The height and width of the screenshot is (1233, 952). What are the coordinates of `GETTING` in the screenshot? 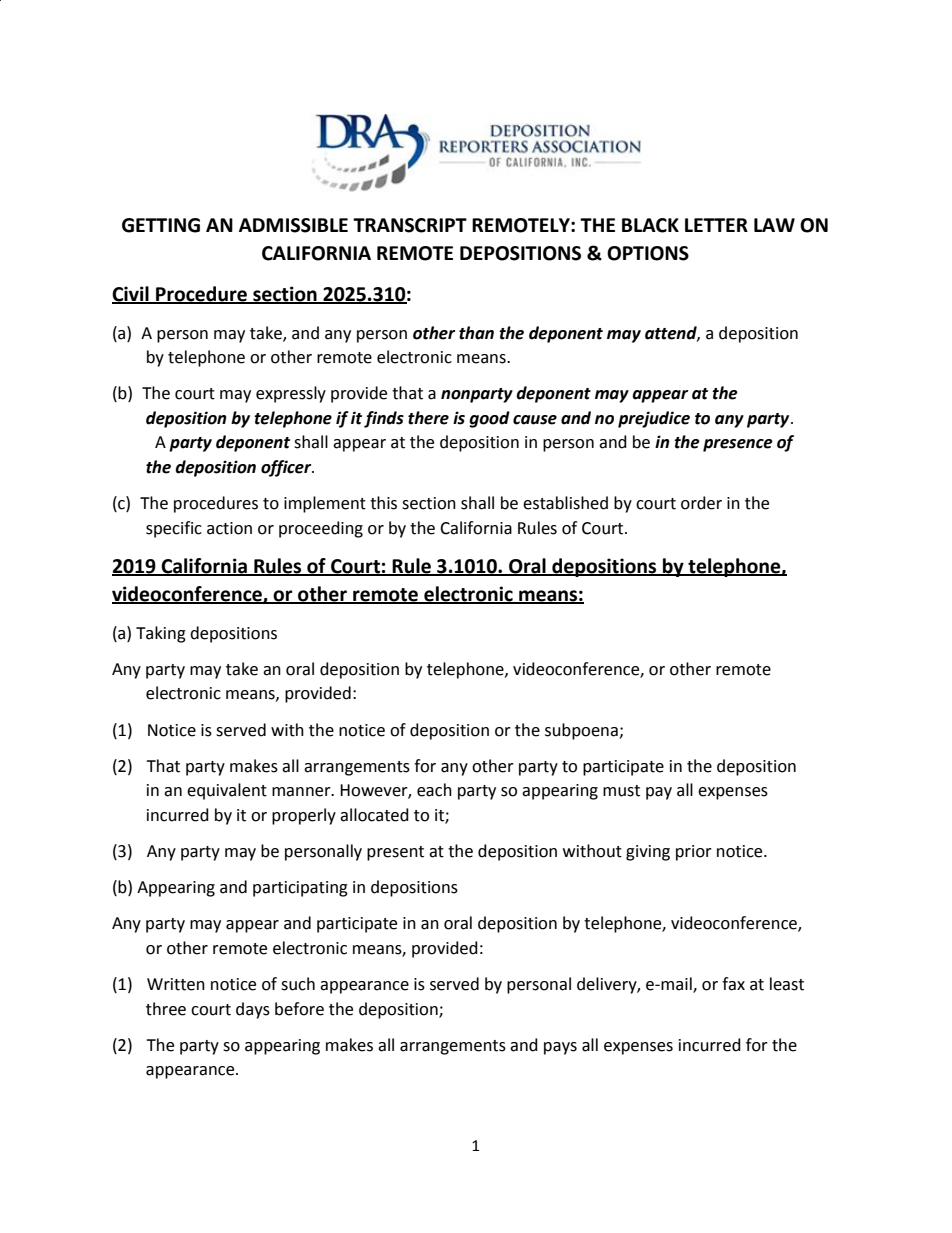 It's located at (161, 225).
